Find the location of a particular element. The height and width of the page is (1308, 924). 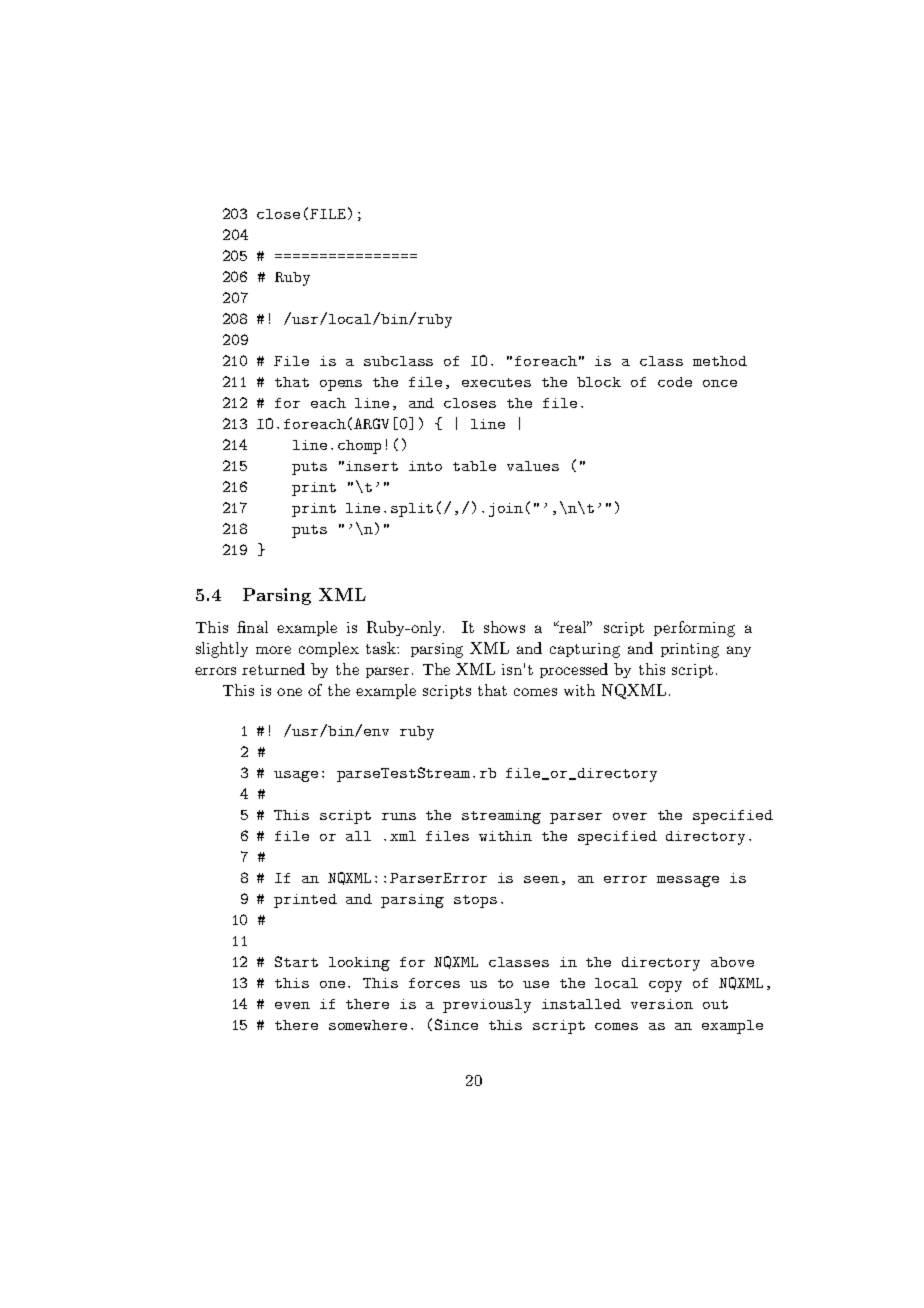

processed is located at coordinates (574, 670).
